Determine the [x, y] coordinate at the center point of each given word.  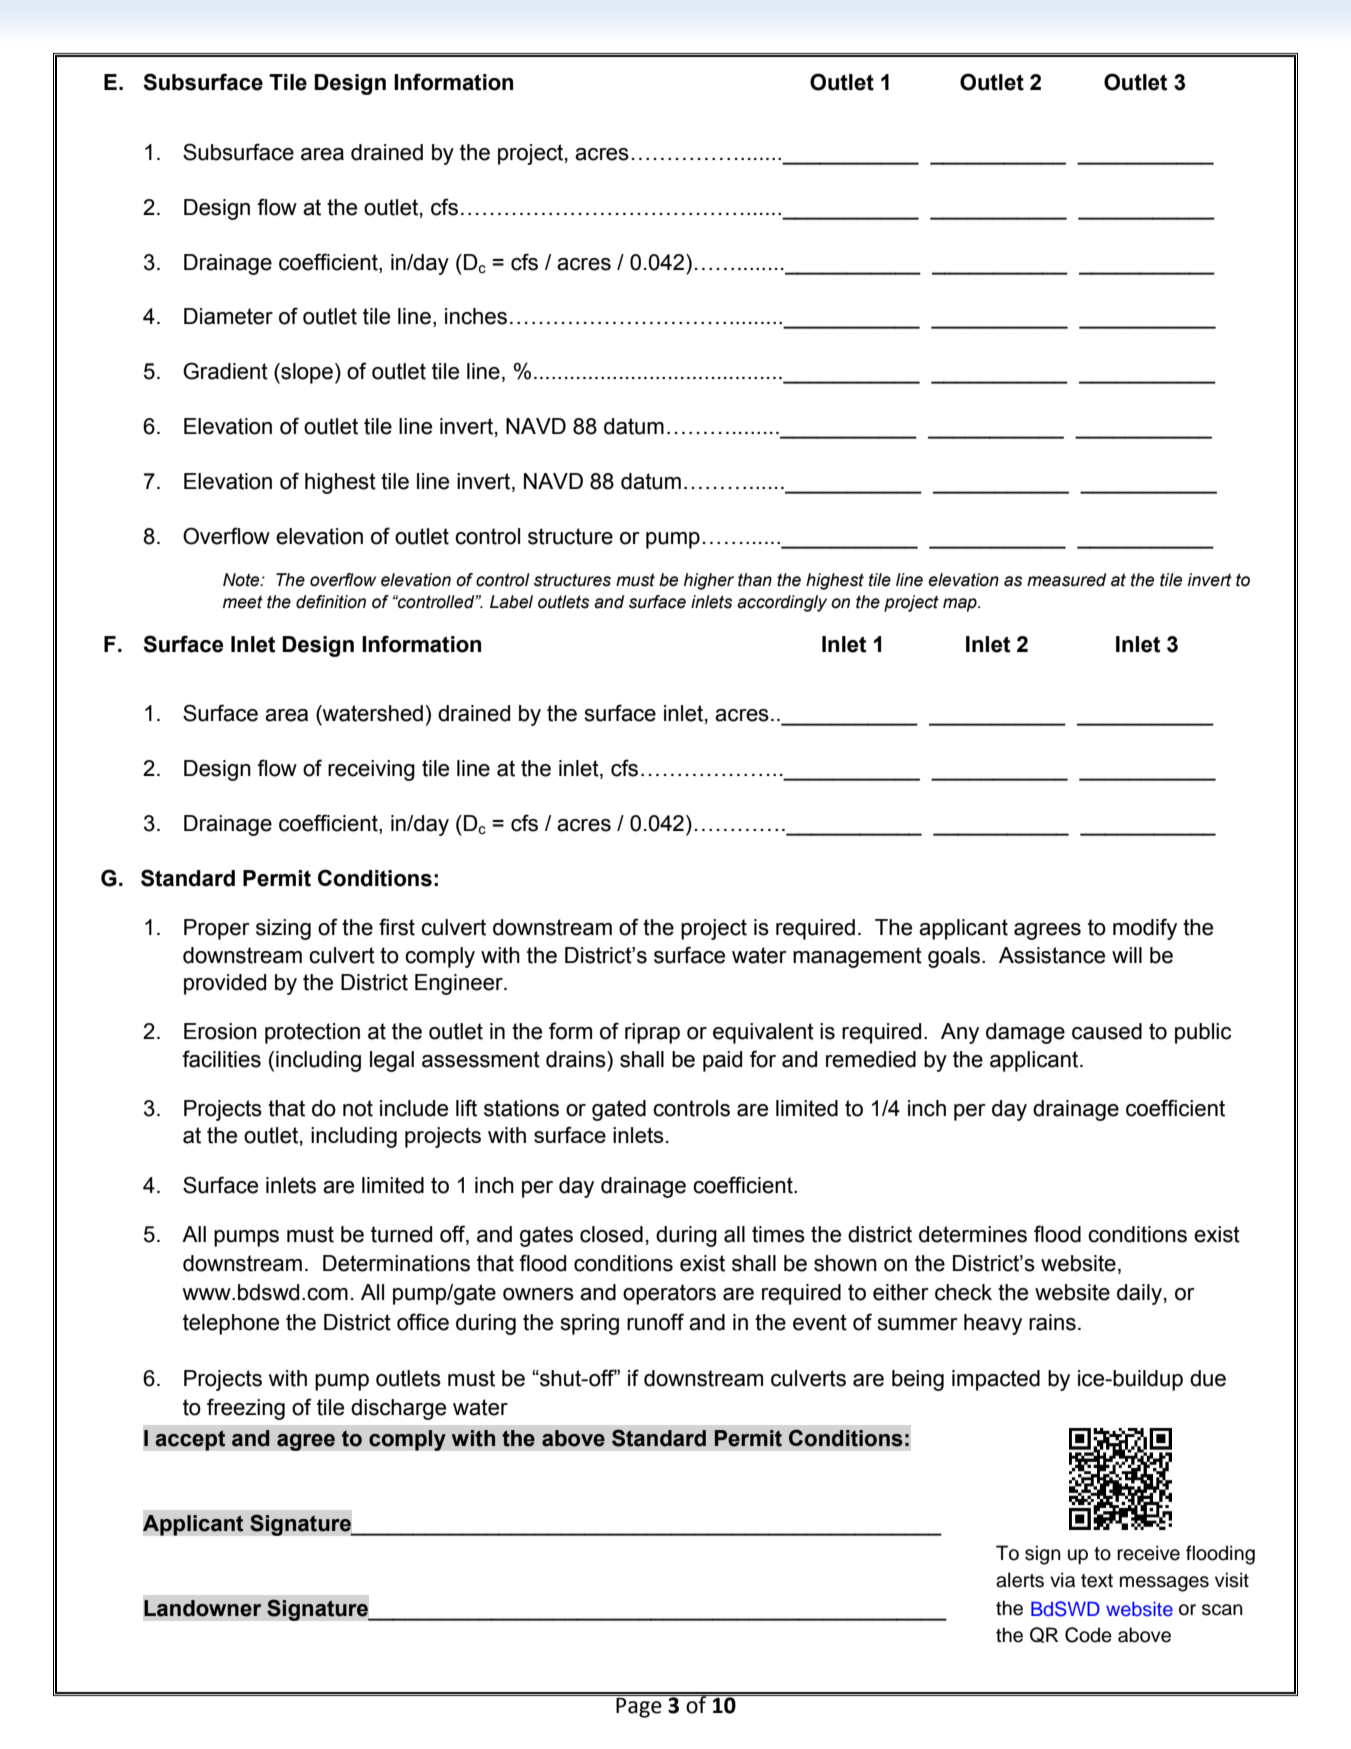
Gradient [225, 371]
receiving [371, 770]
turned [401, 1234]
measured [1066, 580]
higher [709, 581]
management [857, 957]
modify [1145, 929]
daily [1139, 1294]
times [778, 1234]
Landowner [202, 1608]
